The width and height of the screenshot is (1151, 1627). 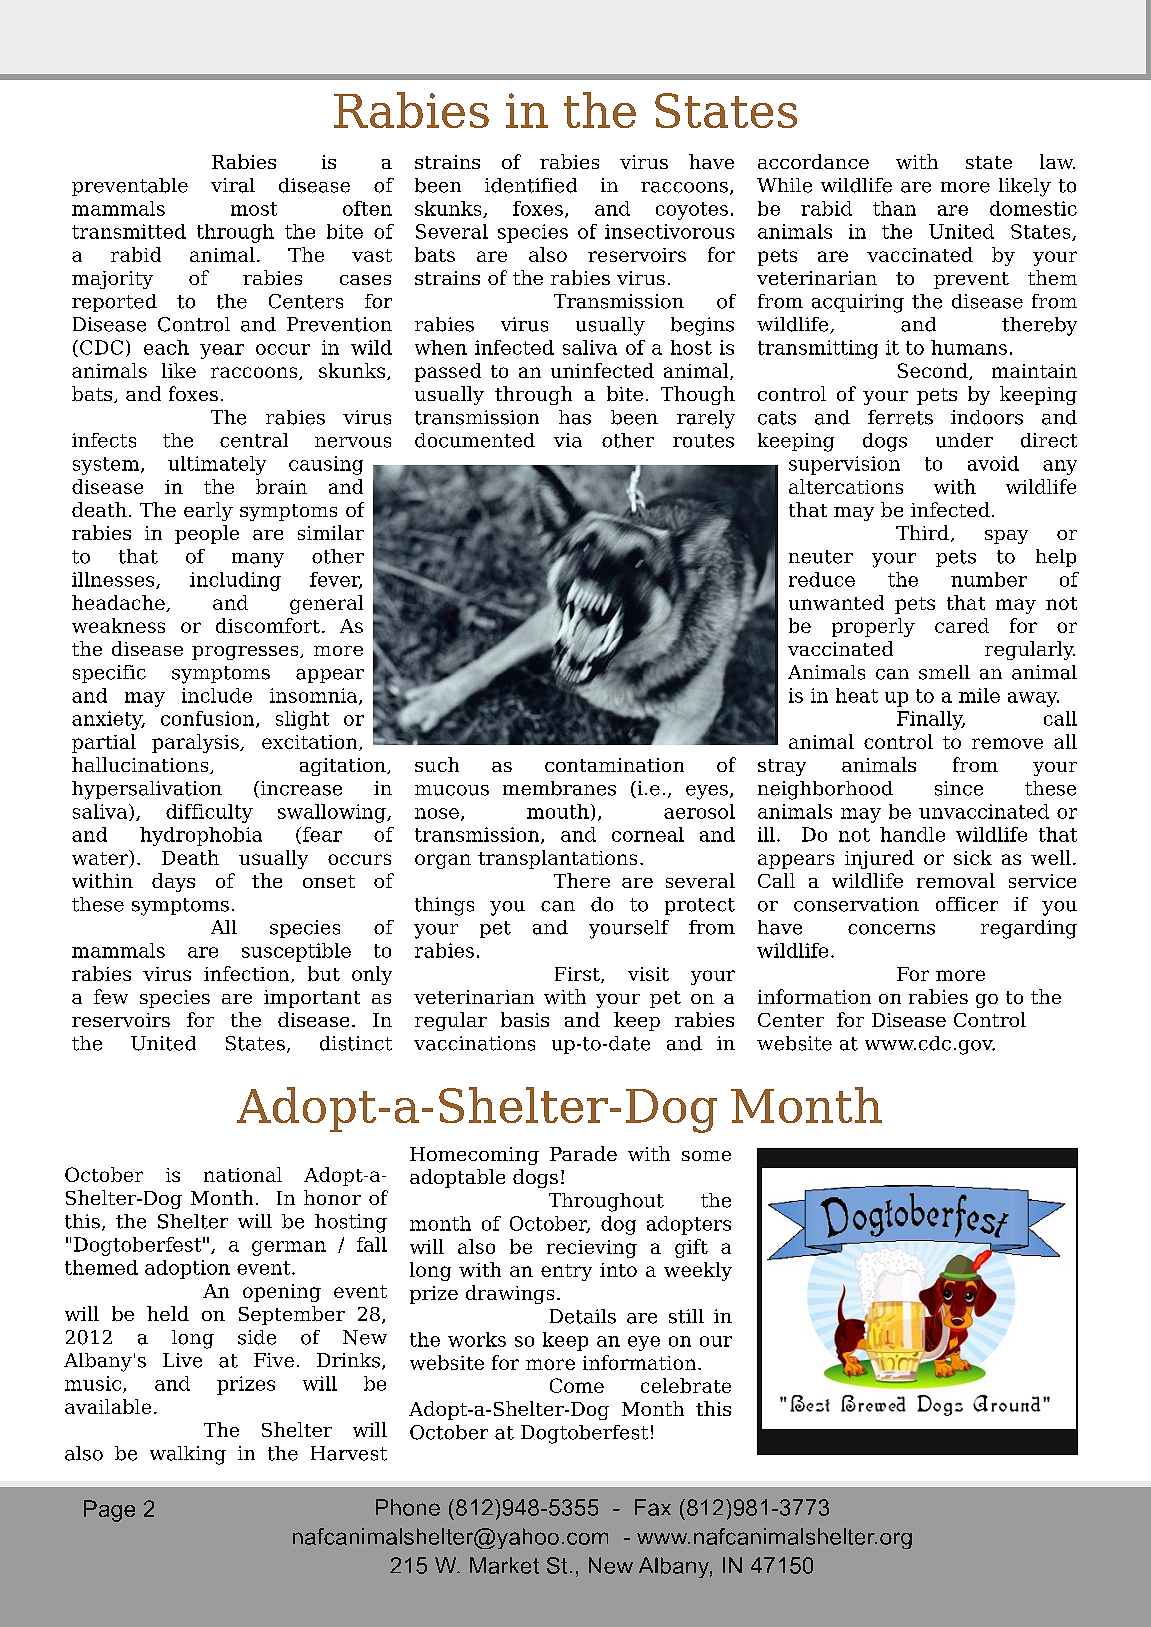 I want to click on since, so click(x=959, y=788).
